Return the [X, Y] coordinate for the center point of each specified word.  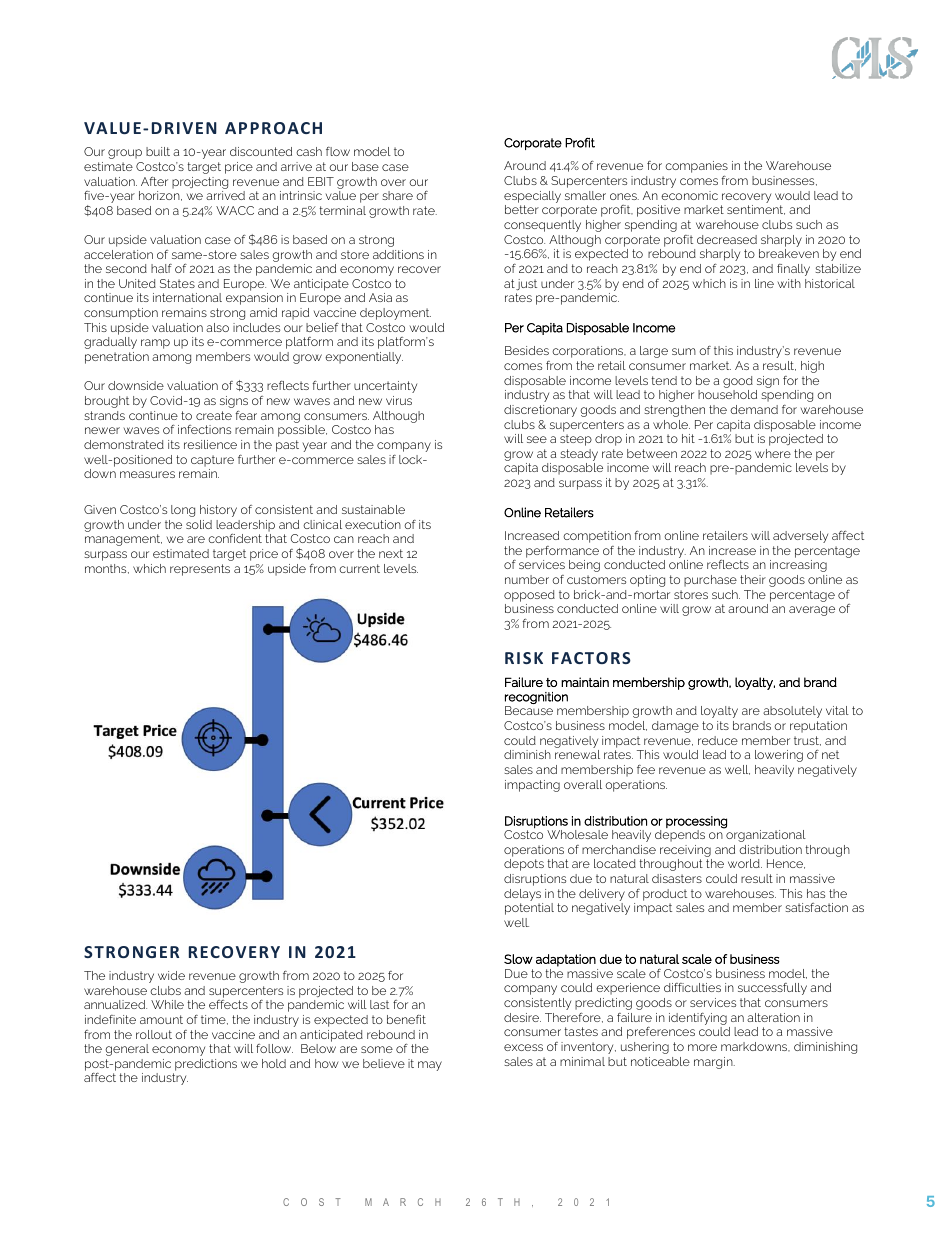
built [158, 151]
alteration [773, 1017]
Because [529, 710]
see [537, 439]
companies [696, 168]
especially [532, 197]
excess [523, 1047]
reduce [718, 740]
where [773, 453]
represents [200, 570]
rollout [154, 1034]
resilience [210, 444]
